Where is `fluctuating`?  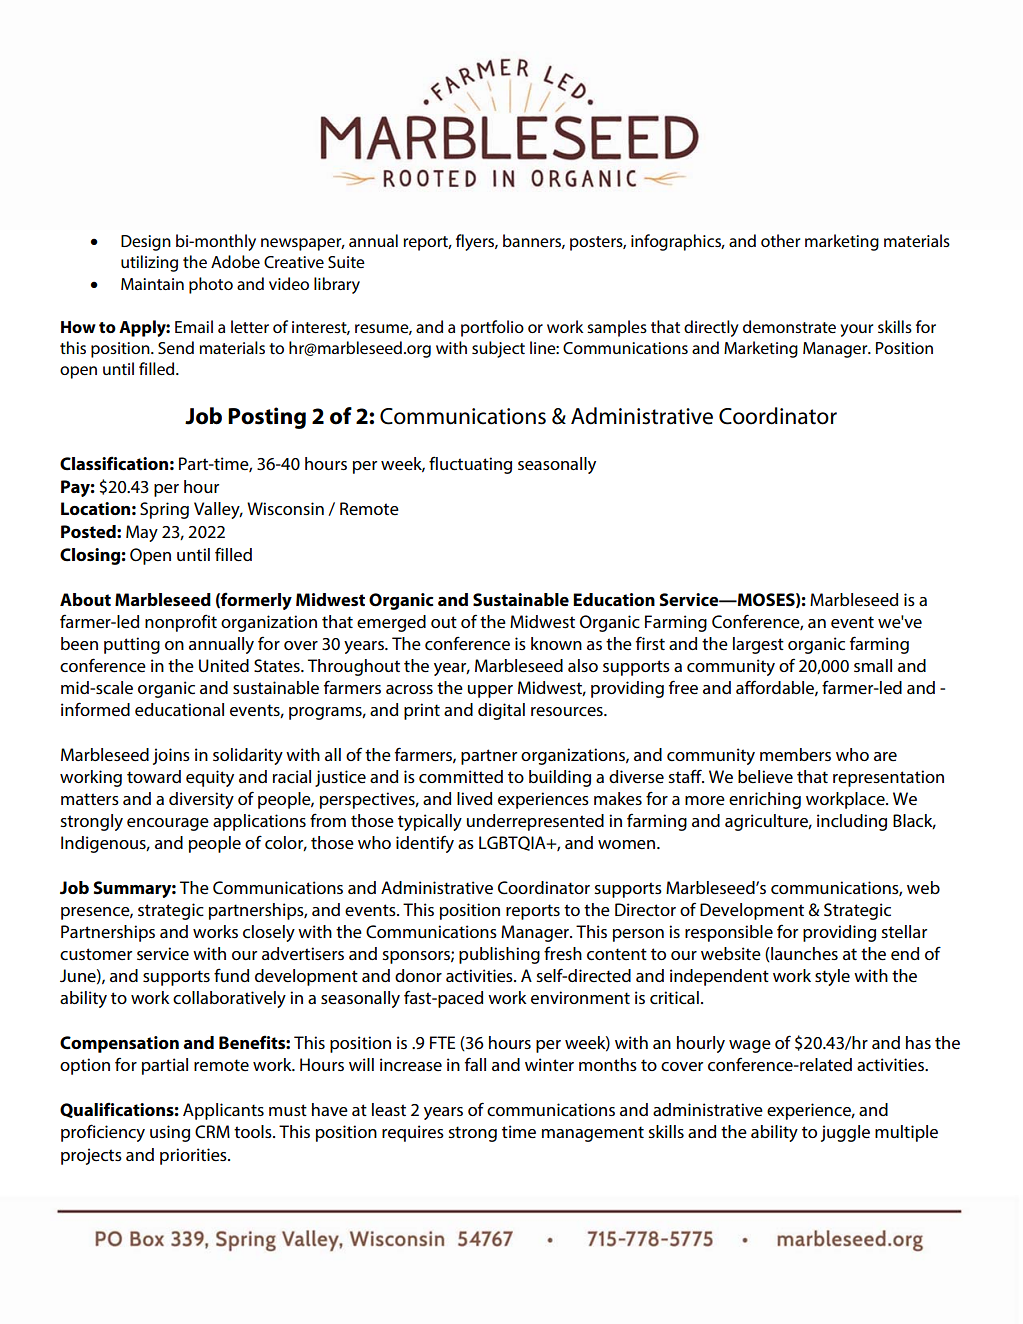 fluctuating is located at coordinates (470, 465).
